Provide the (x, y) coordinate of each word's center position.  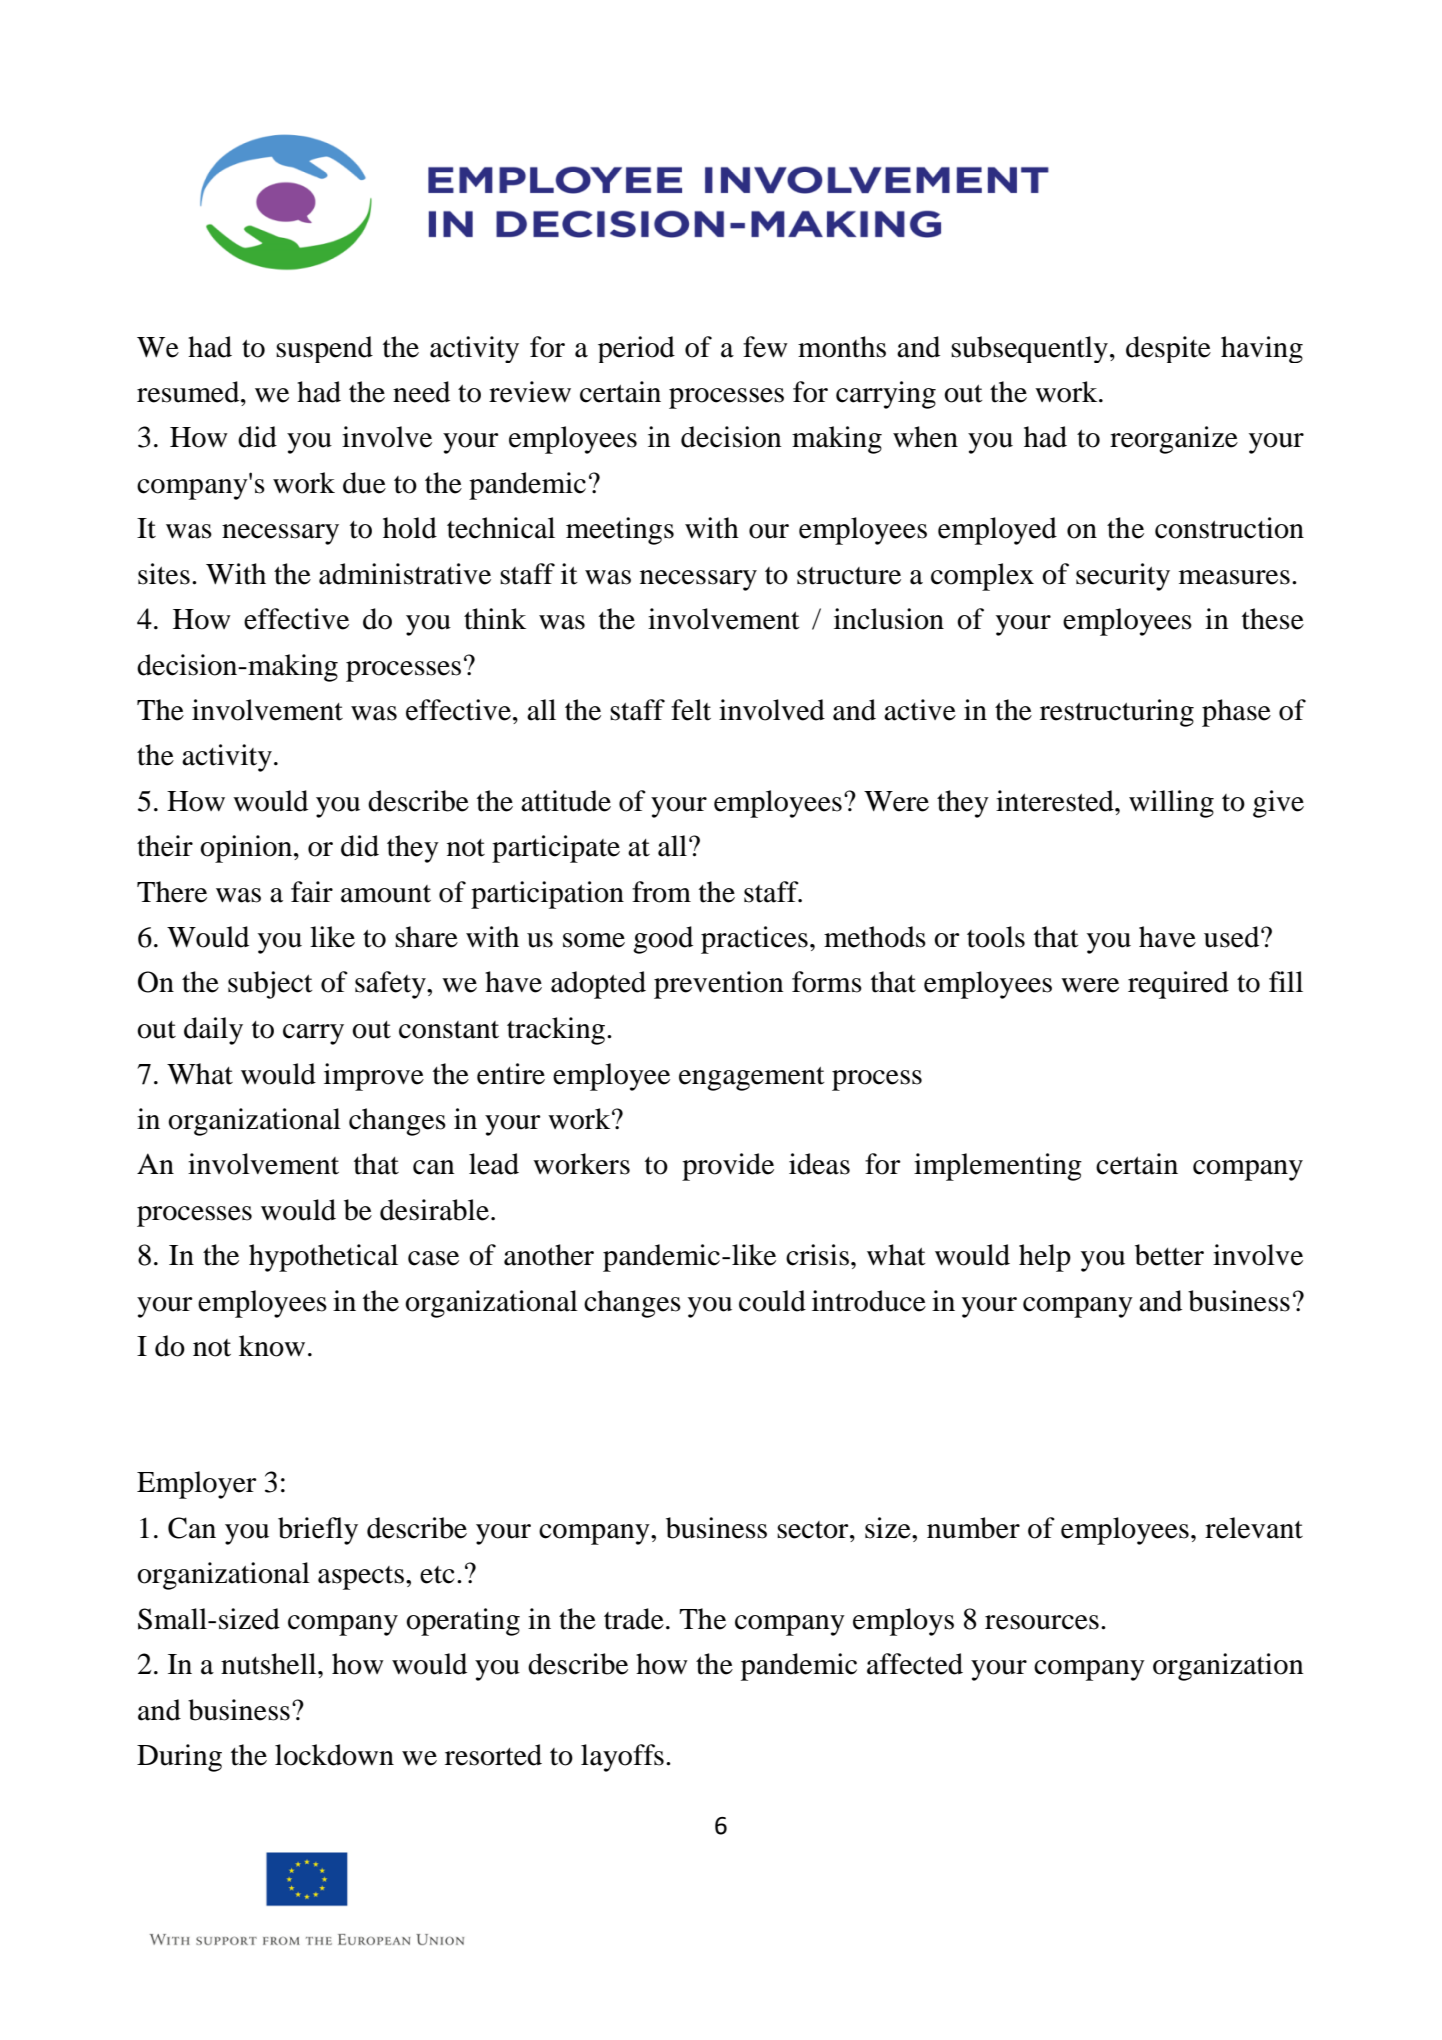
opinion (247, 849)
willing (1171, 804)
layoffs (622, 1758)
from (661, 892)
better (1169, 1255)
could (772, 1301)
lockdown (334, 1755)
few (765, 347)
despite (1168, 349)
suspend (324, 349)
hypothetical (323, 1258)
